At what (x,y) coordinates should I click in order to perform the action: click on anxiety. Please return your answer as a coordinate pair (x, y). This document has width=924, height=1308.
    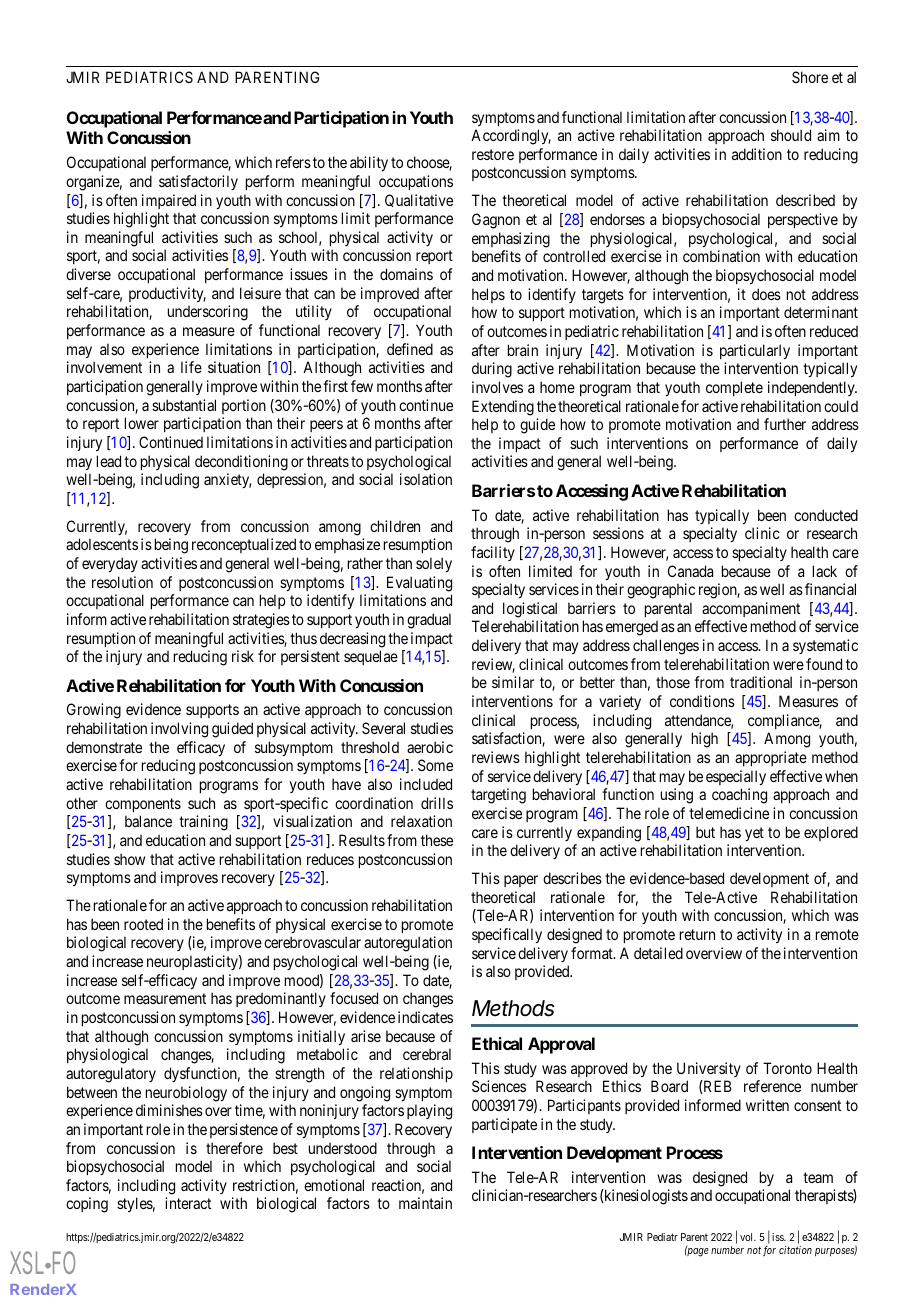
    Looking at the image, I should click on (227, 480).
